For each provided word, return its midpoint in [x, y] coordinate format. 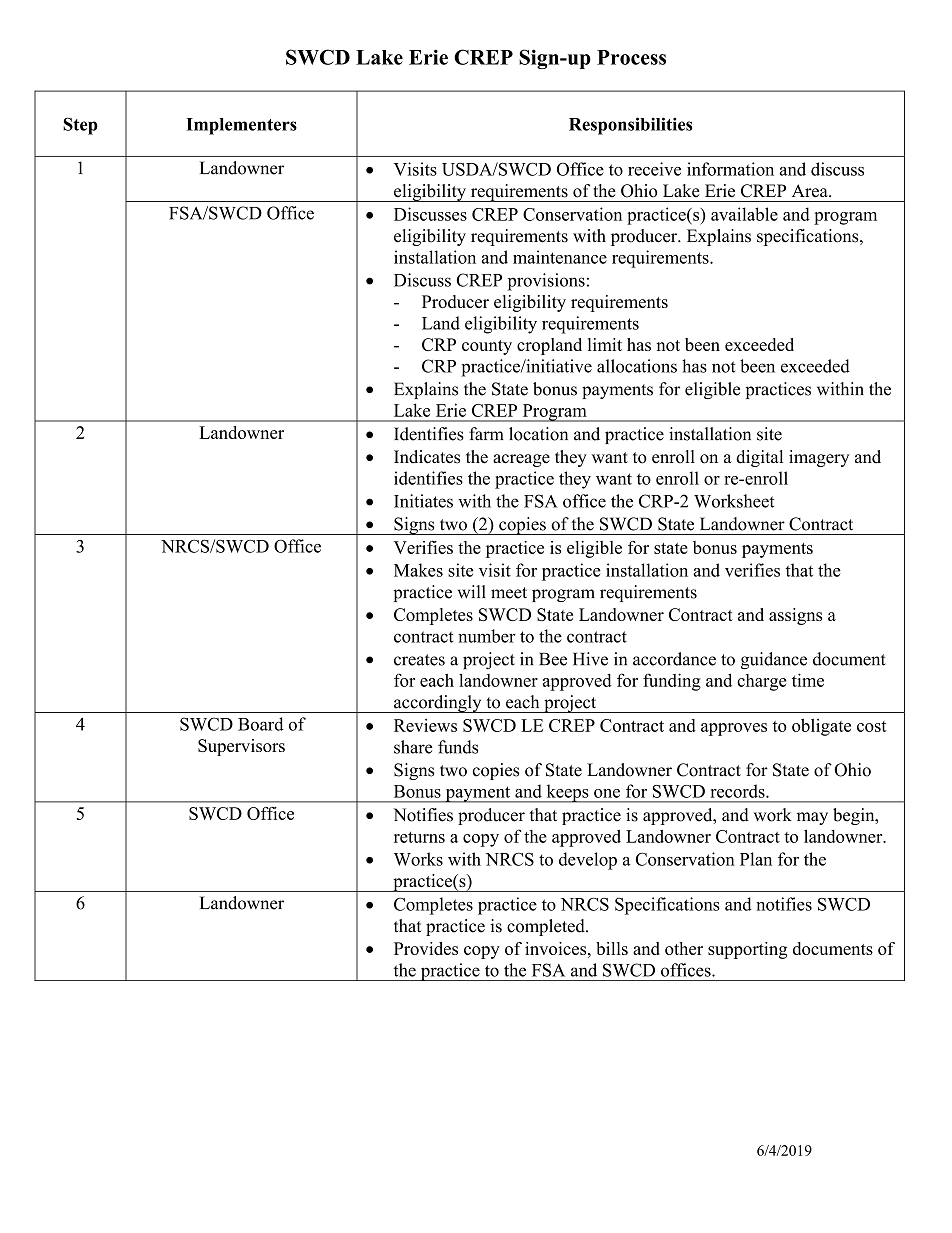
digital [759, 458]
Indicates [427, 457]
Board [261, 724]
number [487, 636]
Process [631, 57]
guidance [774, 661]
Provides [426, 948]
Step [80, 126]
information [730, 169]
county [487, 347]
